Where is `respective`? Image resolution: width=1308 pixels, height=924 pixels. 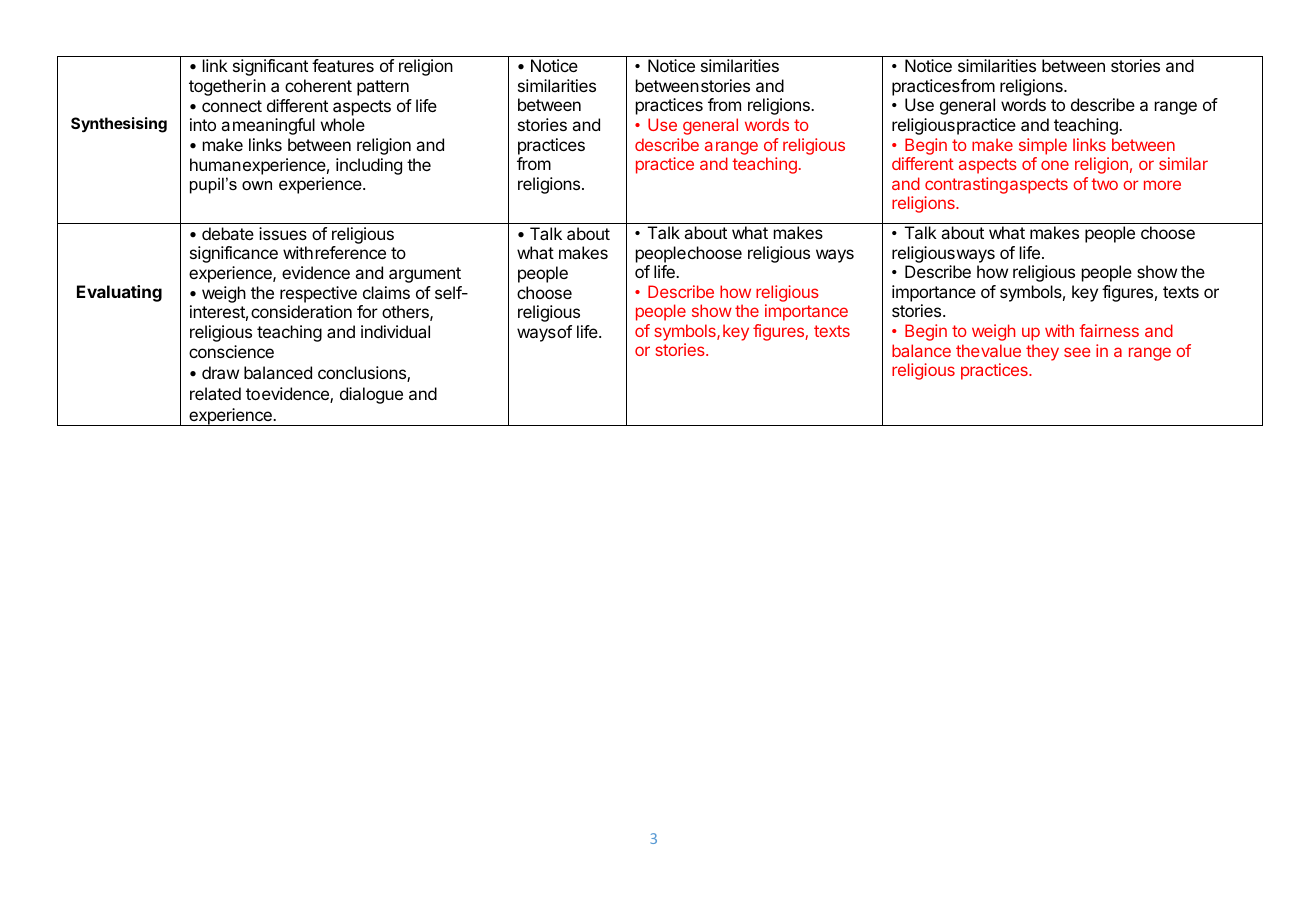 respective is located at coordinates (318, 294).
